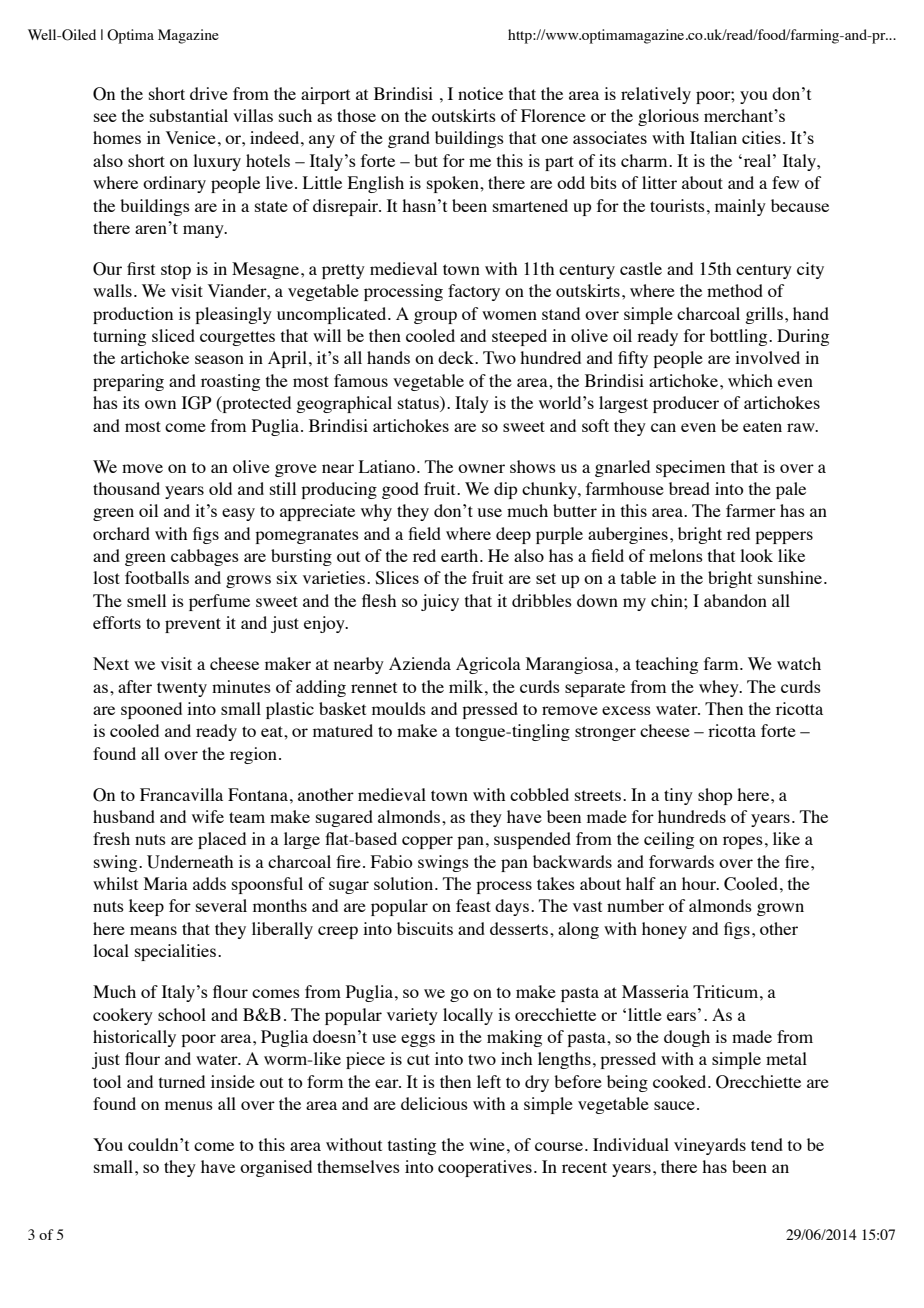 This document has height=1308, width=924. Describe the element at coordinates (189, 1105) in the document. I see `menus` at that location.
